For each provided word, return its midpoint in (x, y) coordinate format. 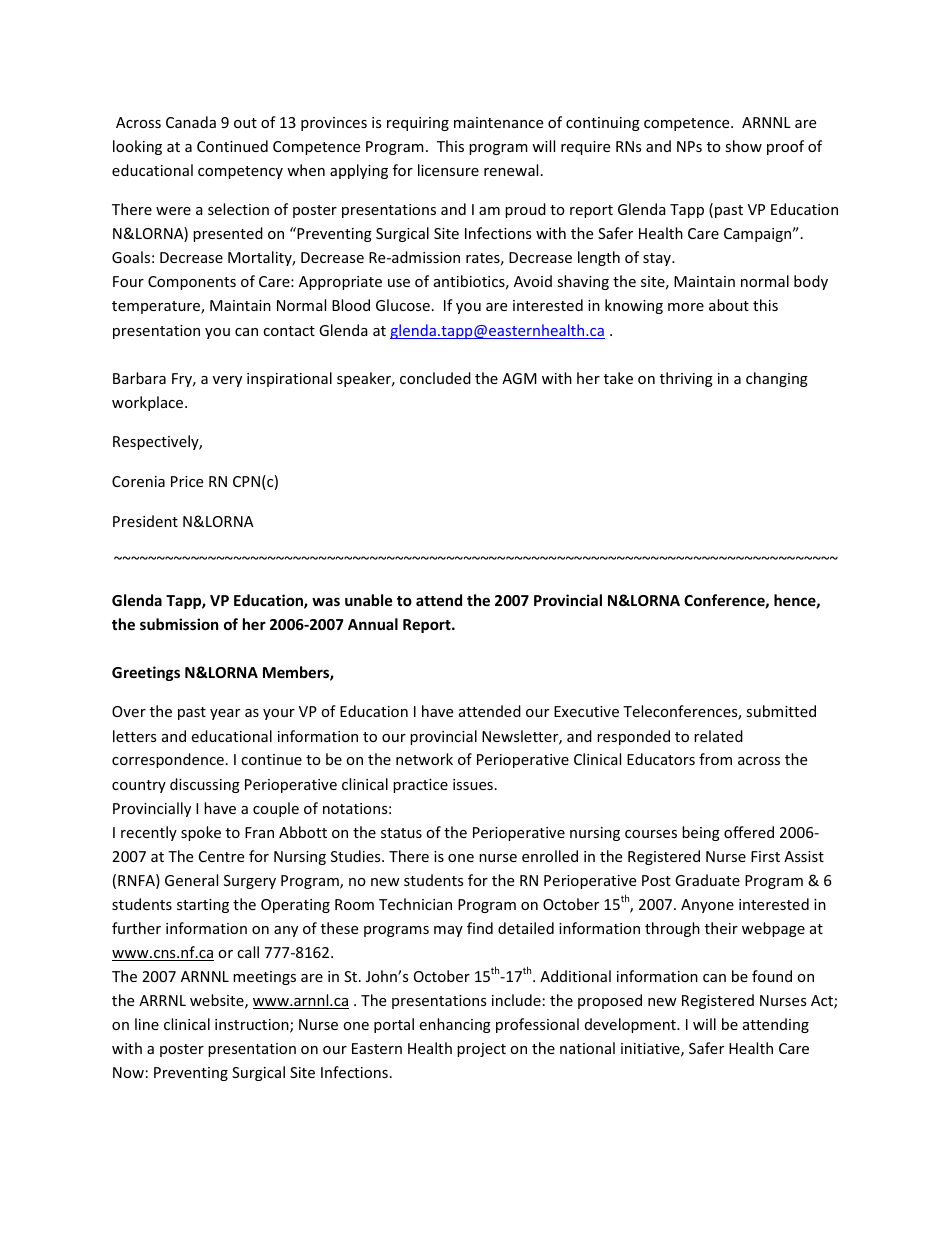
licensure (448, 170)
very (227, 381)
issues (473, 784)
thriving (686, 379)
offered (749, 832)
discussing (205, 785)
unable (368, 600)
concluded (435, 378)
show (743, 146)
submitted (781, 711)
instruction (253, 1026)
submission (179, 624)
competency (240, 172)
